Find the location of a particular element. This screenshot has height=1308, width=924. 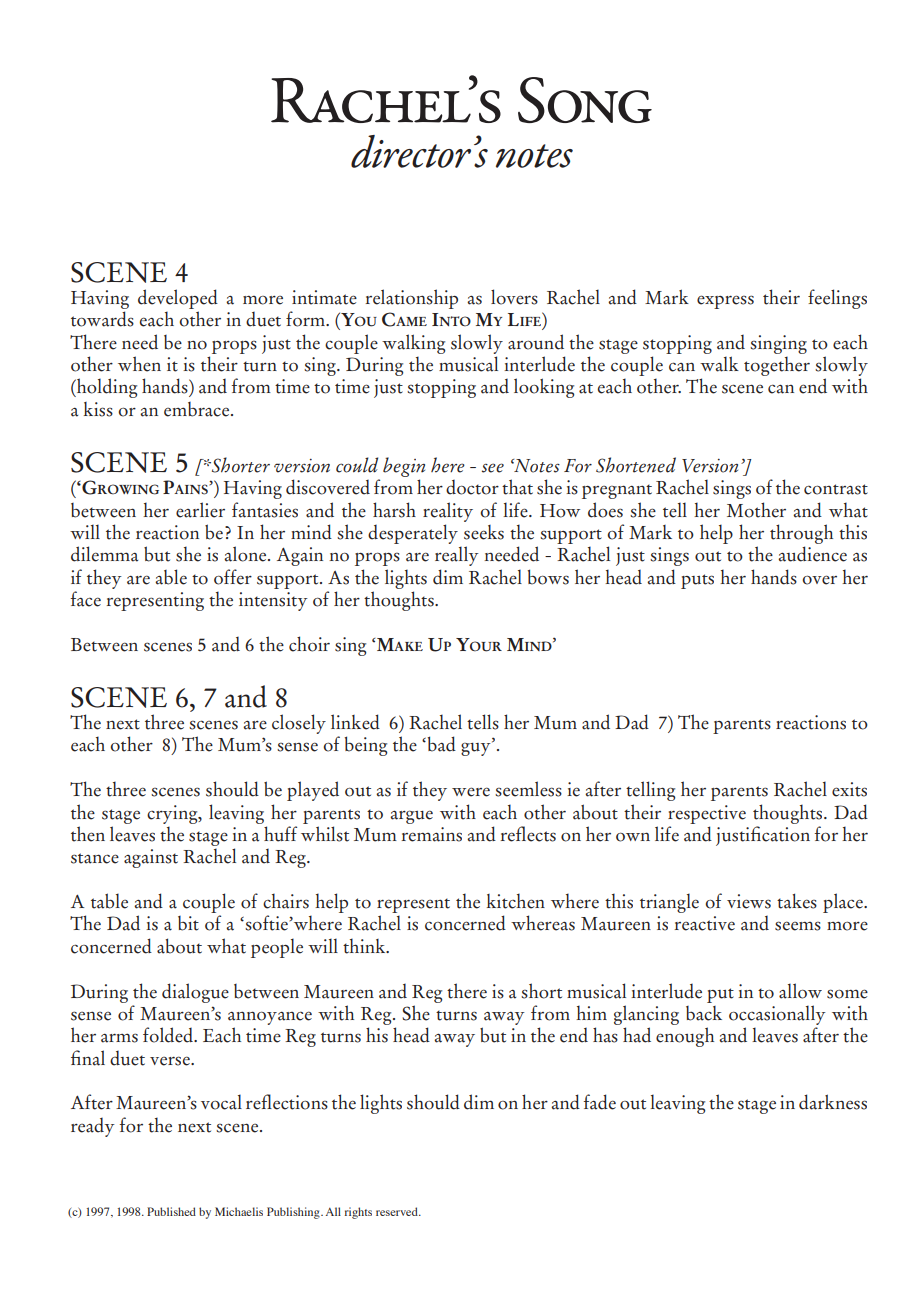

occasionally is located at coordinates (777, 1015).
